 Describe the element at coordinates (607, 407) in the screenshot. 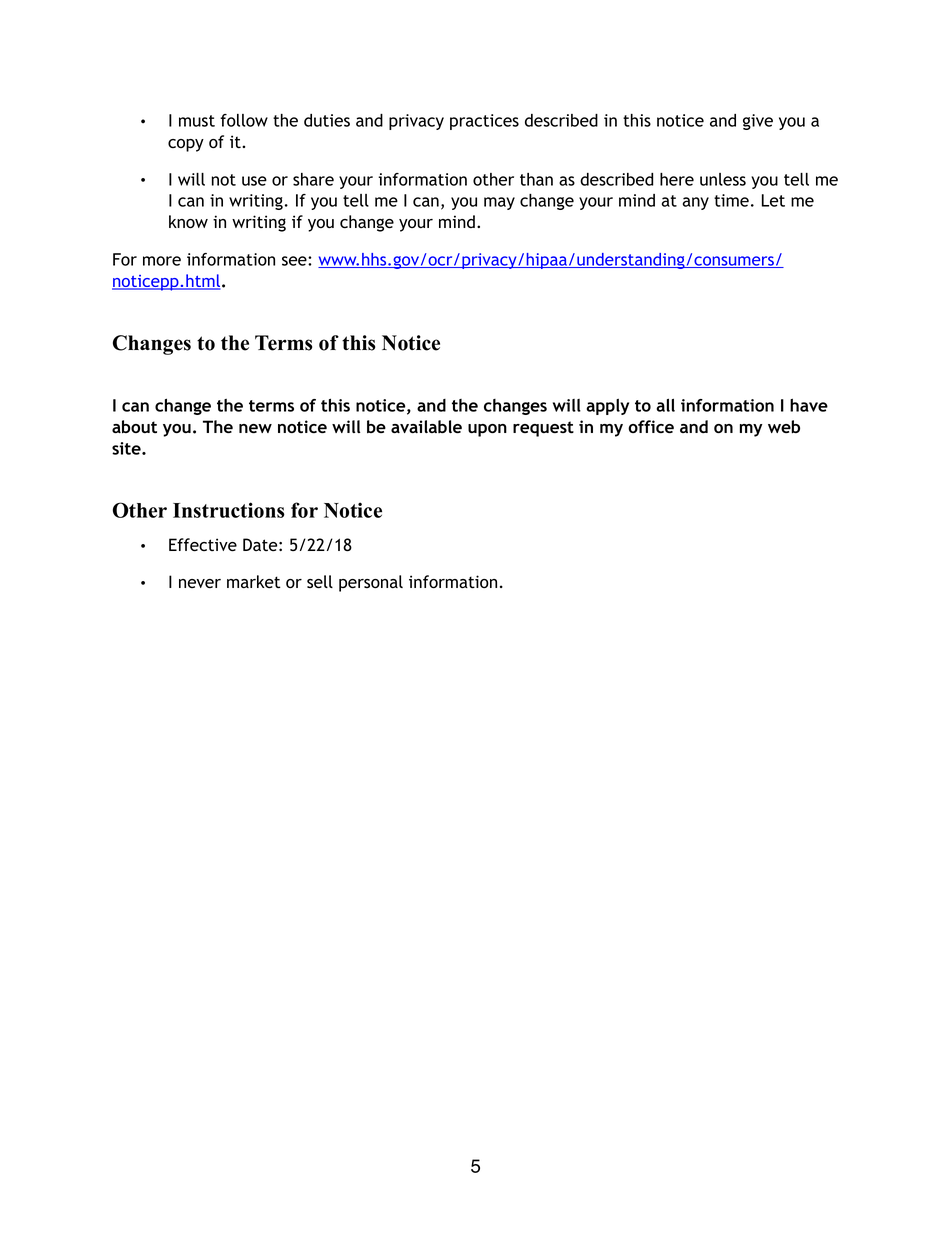

I see `apply` at that location.
